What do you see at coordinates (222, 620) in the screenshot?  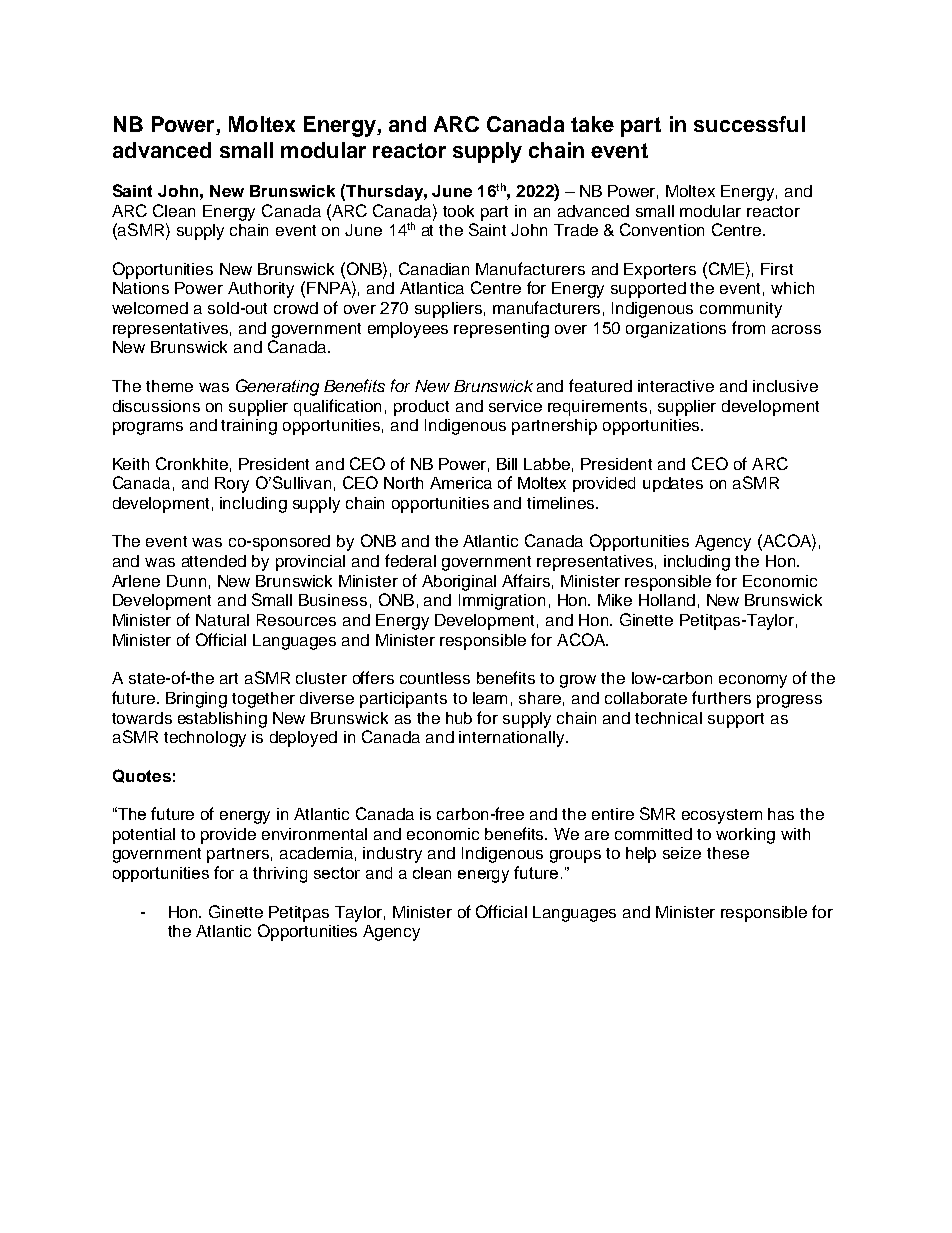 I see `Natural` at bounding box center [222, 620].
